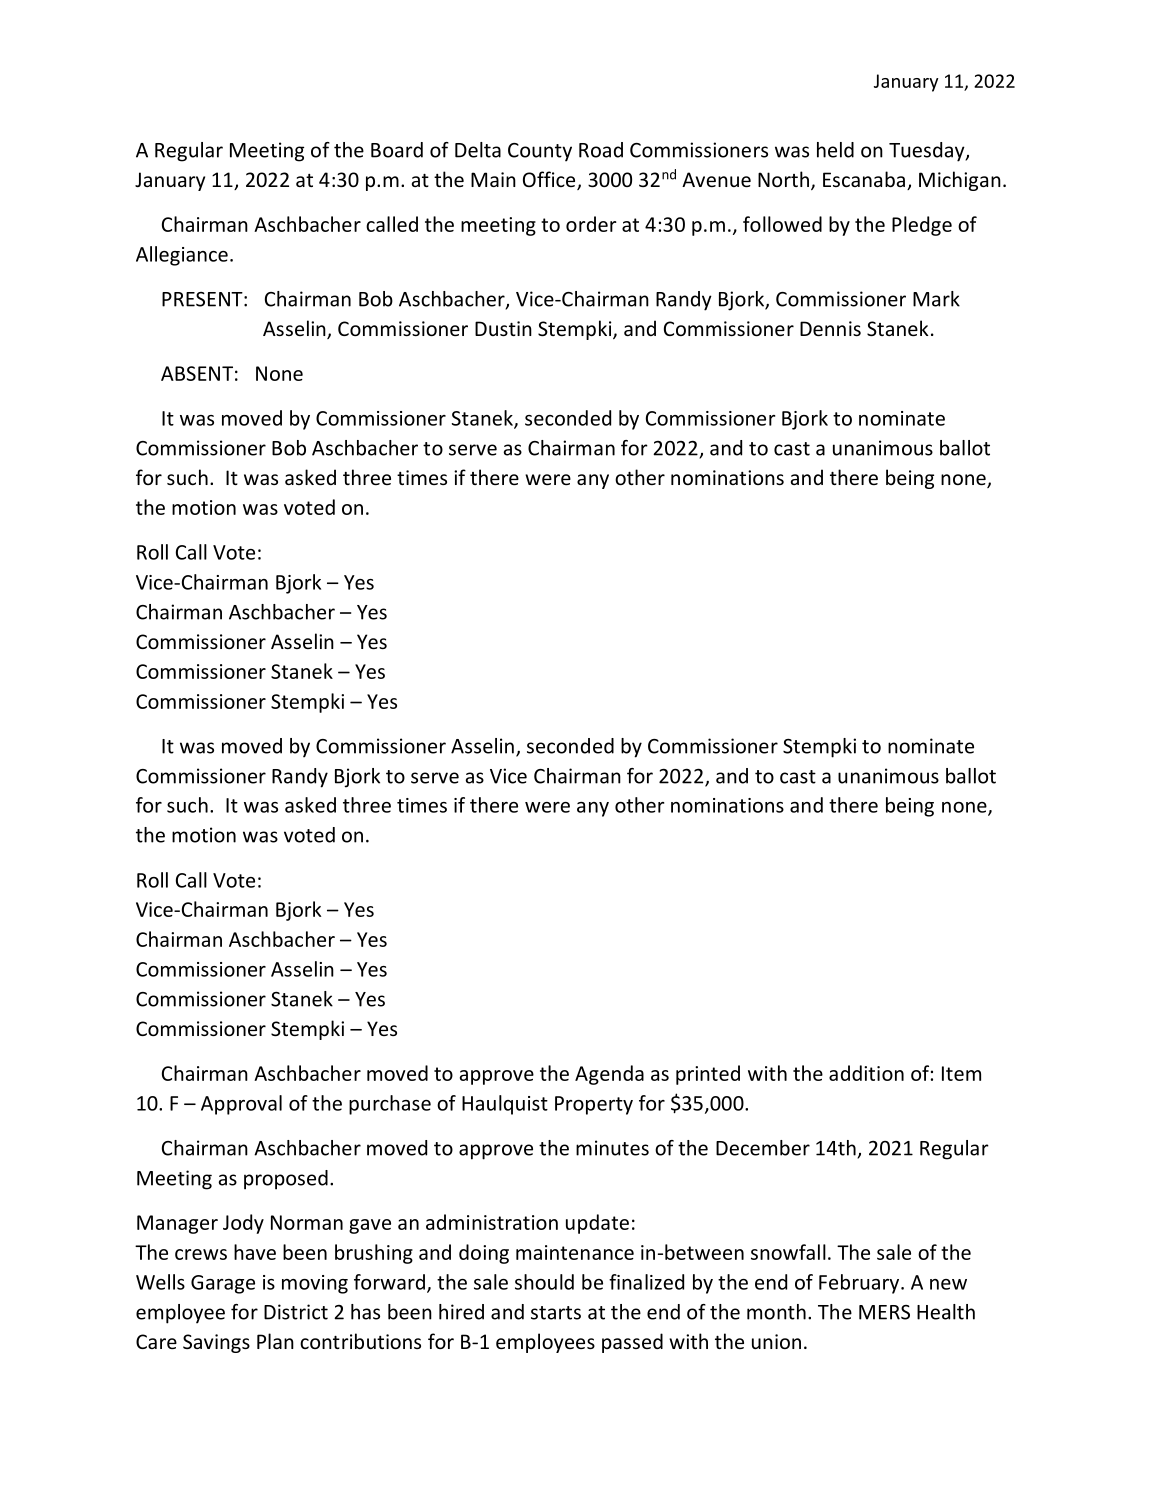 This screenshot has height=1490, width=1151. I want to click on starts, so click(556, 1313).
